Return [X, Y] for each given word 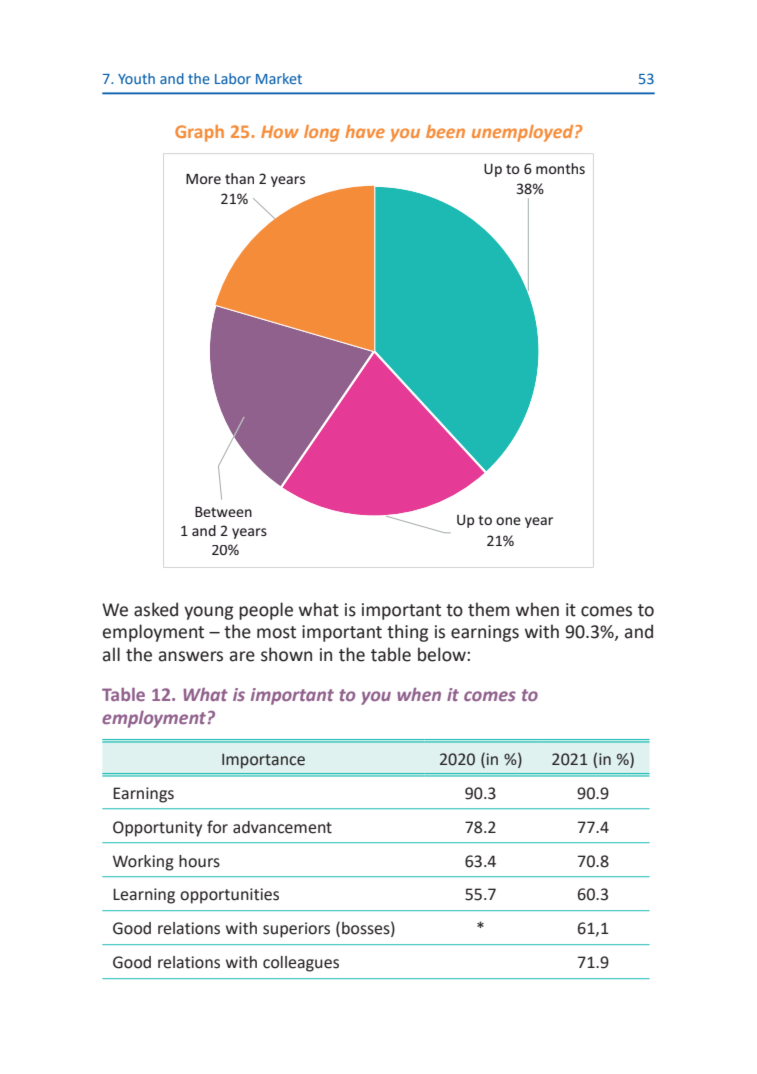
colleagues [301, 964]
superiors [296, 930]
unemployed [524, 133]
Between [223, 511]
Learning [144, 896]
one [508, 521]
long [321, 133]
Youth [136, 78]
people [266, 611]
